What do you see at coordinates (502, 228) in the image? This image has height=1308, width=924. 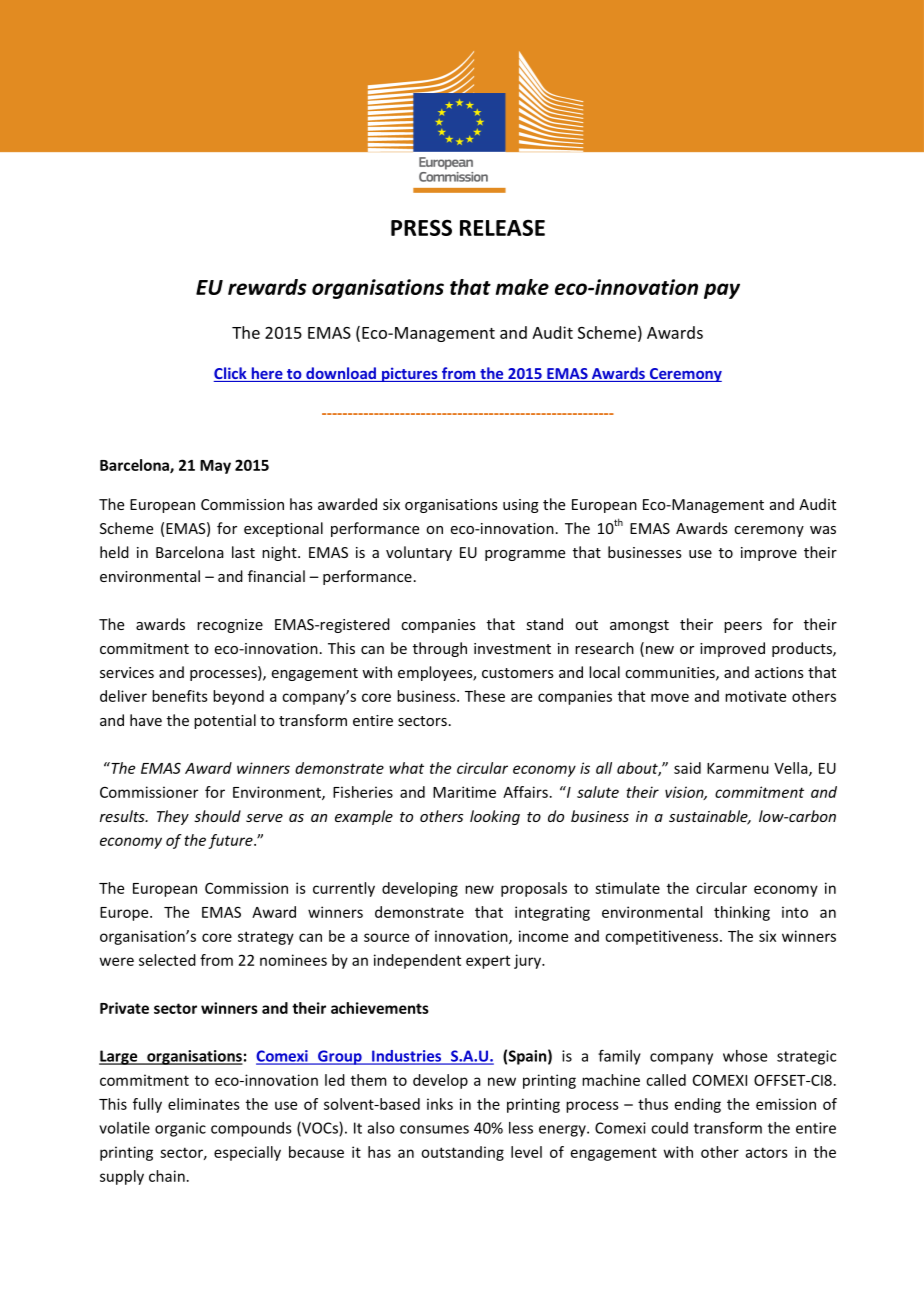 I see `RELEASE` at bounding box center [502, 228].
